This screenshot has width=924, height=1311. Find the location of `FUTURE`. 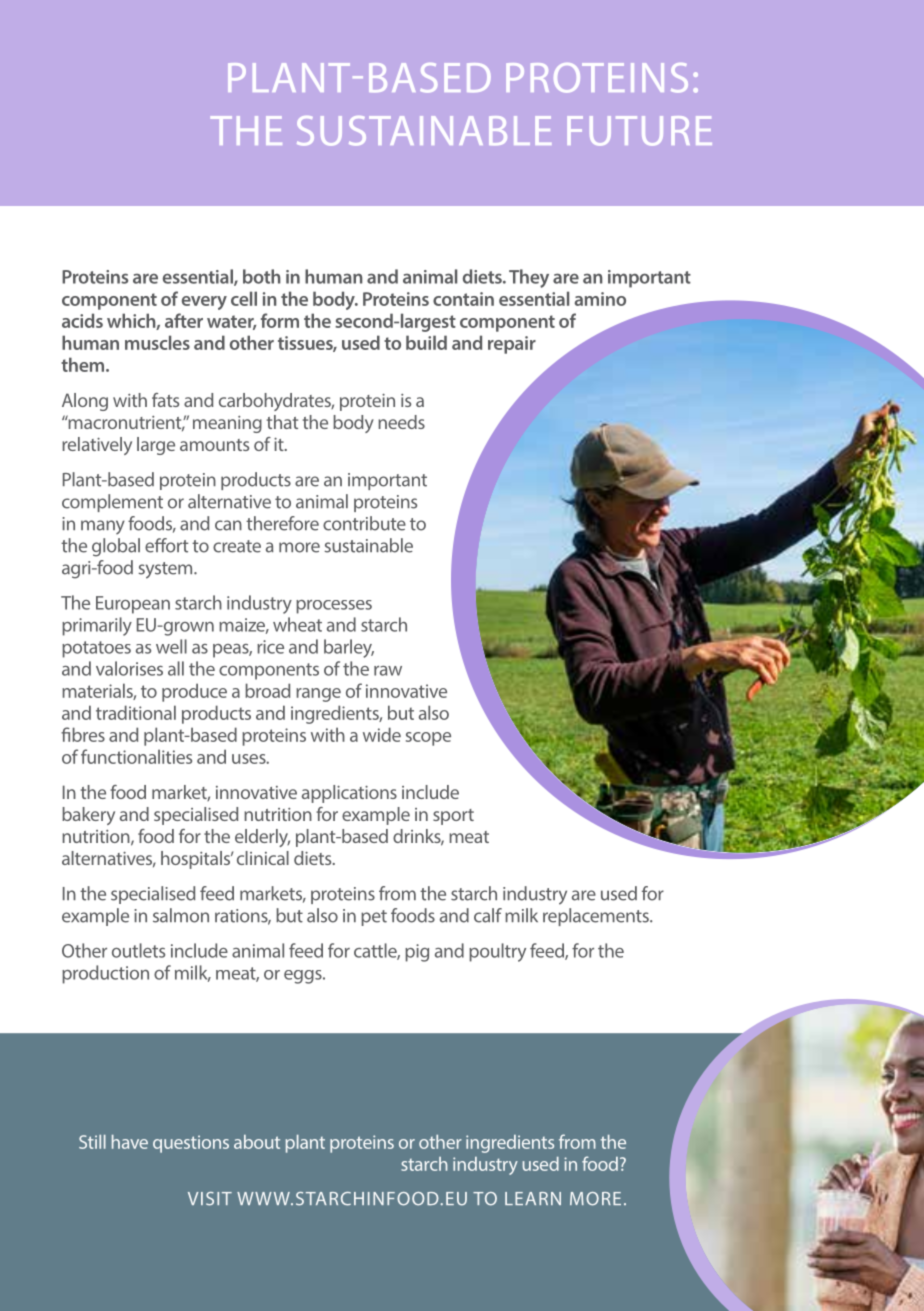

FUTURE is located at coordinates (639, 131).
